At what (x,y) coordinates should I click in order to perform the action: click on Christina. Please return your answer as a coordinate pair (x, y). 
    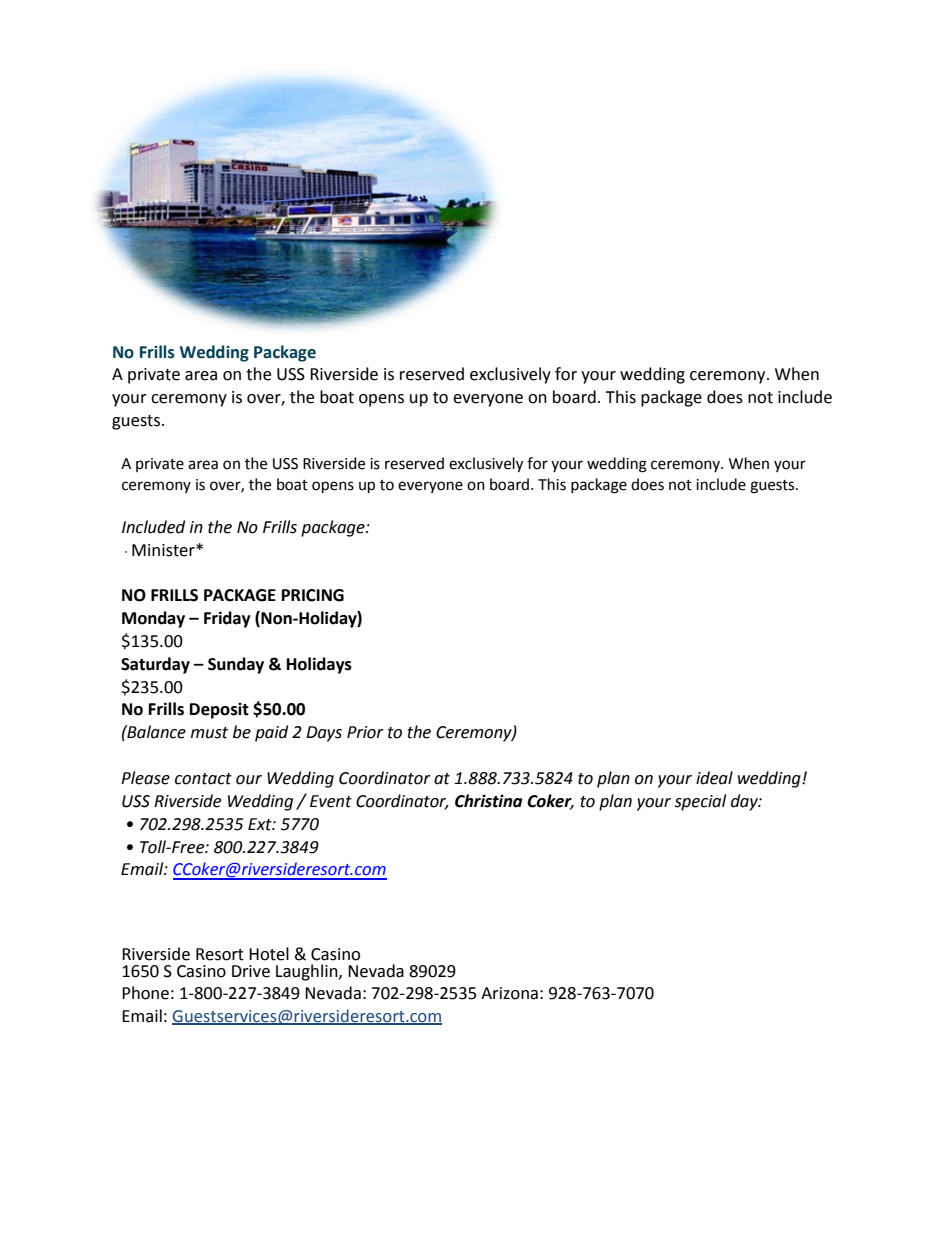
    Looking at the image, I should click on (488, 801).
